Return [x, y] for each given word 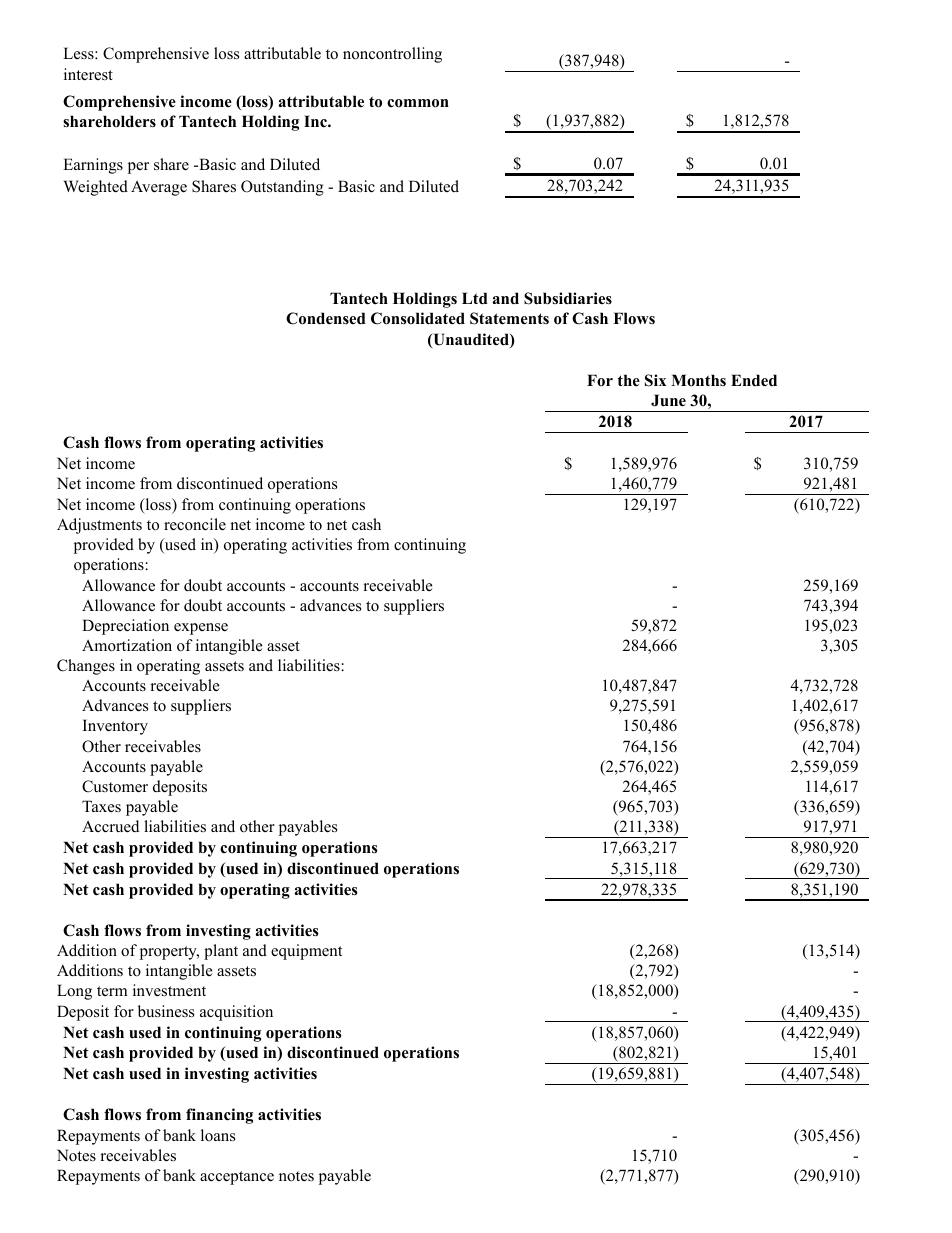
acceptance [237, 1178]
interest [88, 74]
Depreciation [125, 627]
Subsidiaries [568, 298]
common [418, 103]
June [668, 400]
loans [218, 1135]
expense [201, 629]
